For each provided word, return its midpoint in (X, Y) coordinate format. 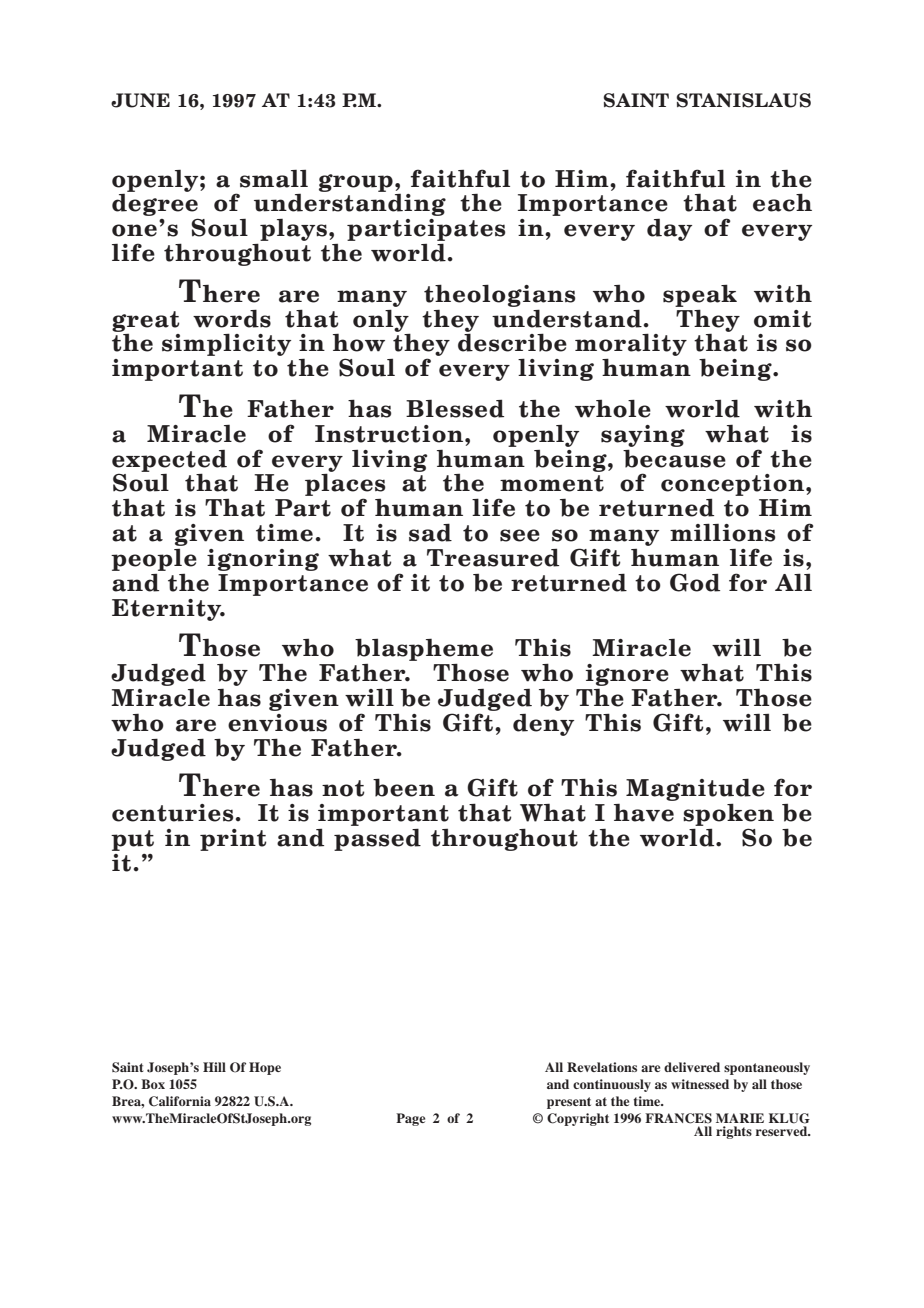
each (782, 202)
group (356, 183)
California (180, 1101)
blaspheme (424, 649)
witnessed (700, 1084)
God (695, 582)
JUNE (140, 100)
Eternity (168, 610)
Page (410, 1119)
